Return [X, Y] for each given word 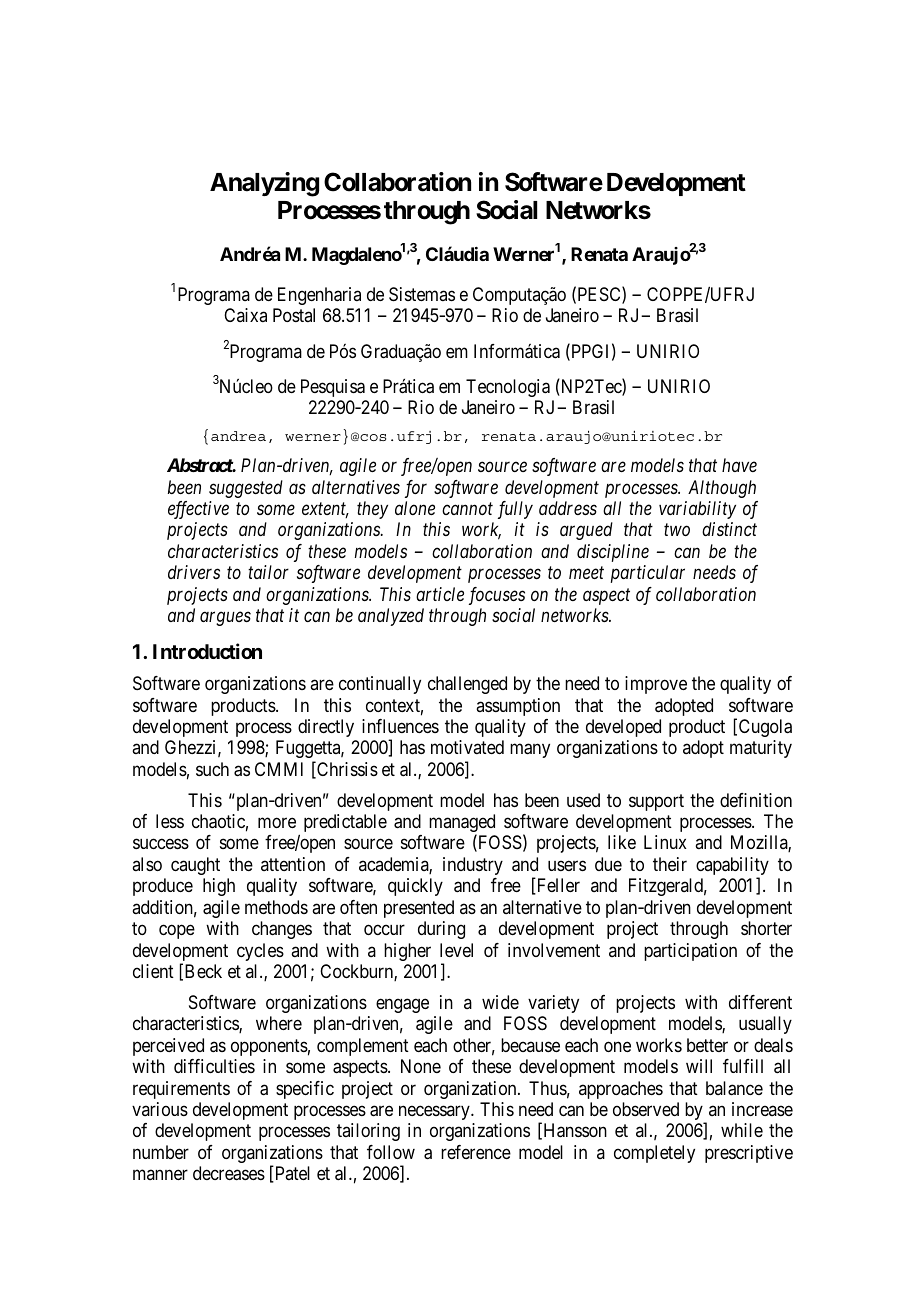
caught [195, 866]
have [739, 465]
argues [225, 619]
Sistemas [422, 294]
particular [648, 574]
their [670, 864]
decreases [229, 1173]
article [440, 594]
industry [473, 866]
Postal [294, 315]
